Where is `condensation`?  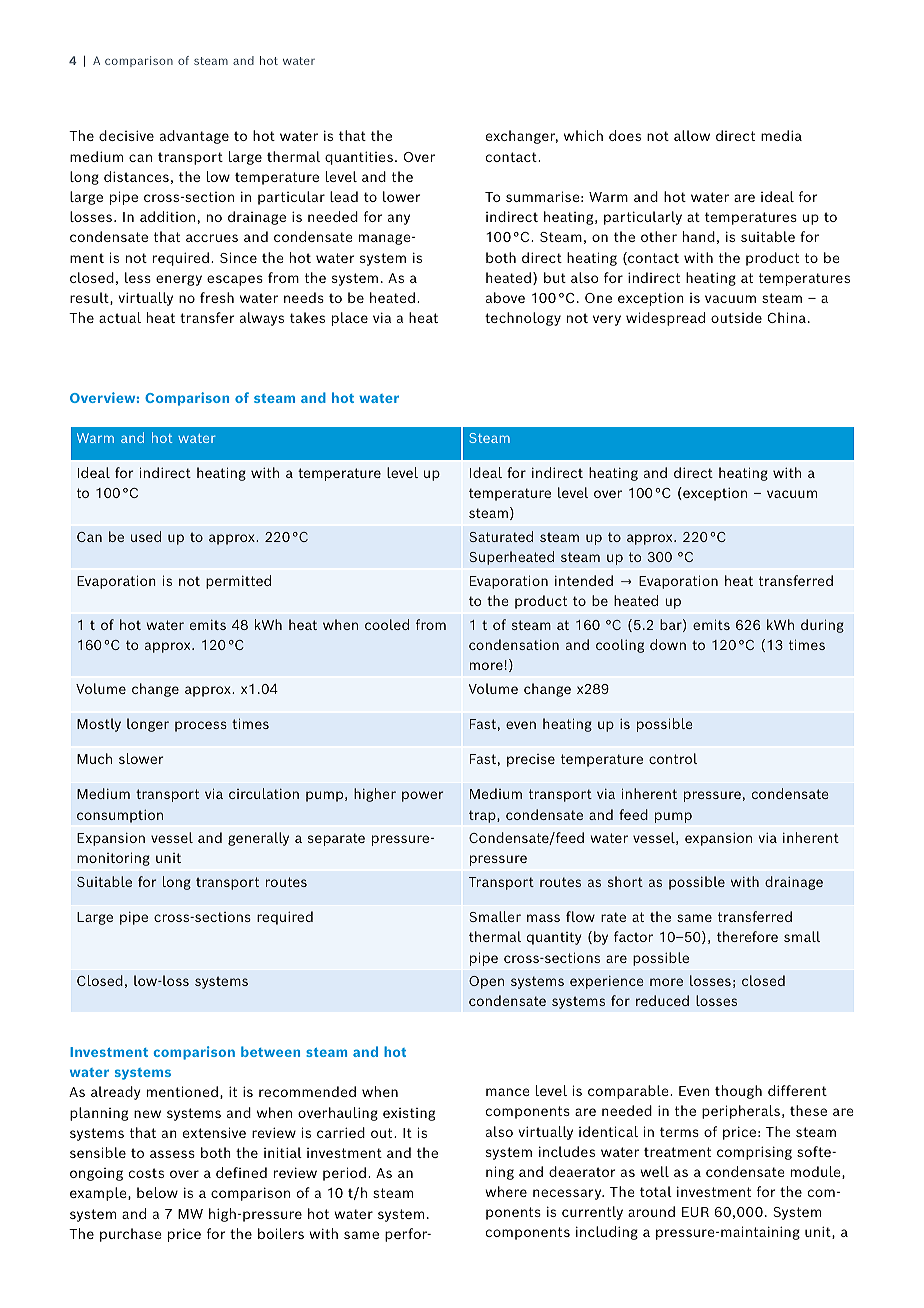 condensation is located at coordinates (514, 644).
